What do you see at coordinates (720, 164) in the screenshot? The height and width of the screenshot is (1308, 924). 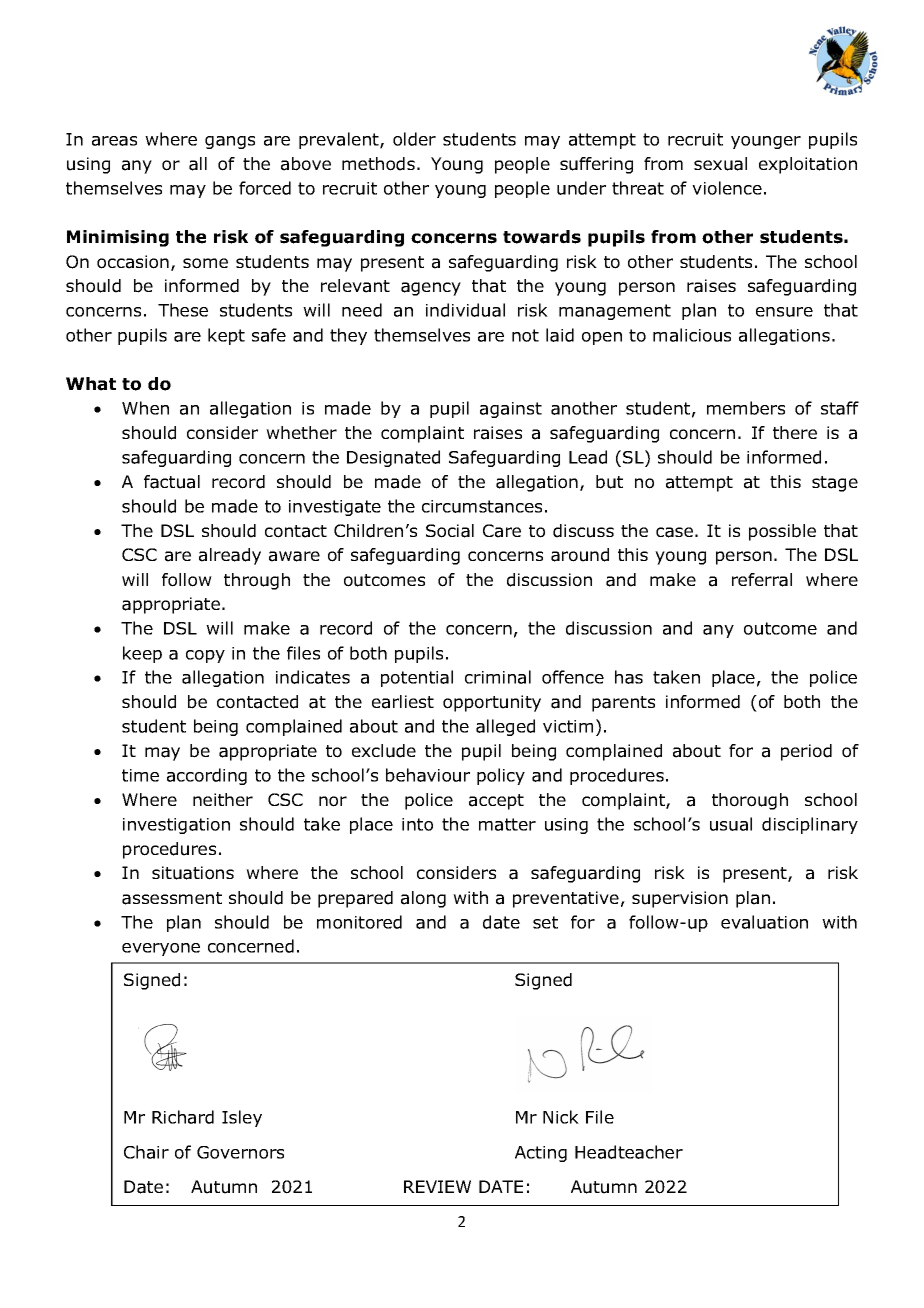 I see `sexual` at bounding box center [720, 164].
